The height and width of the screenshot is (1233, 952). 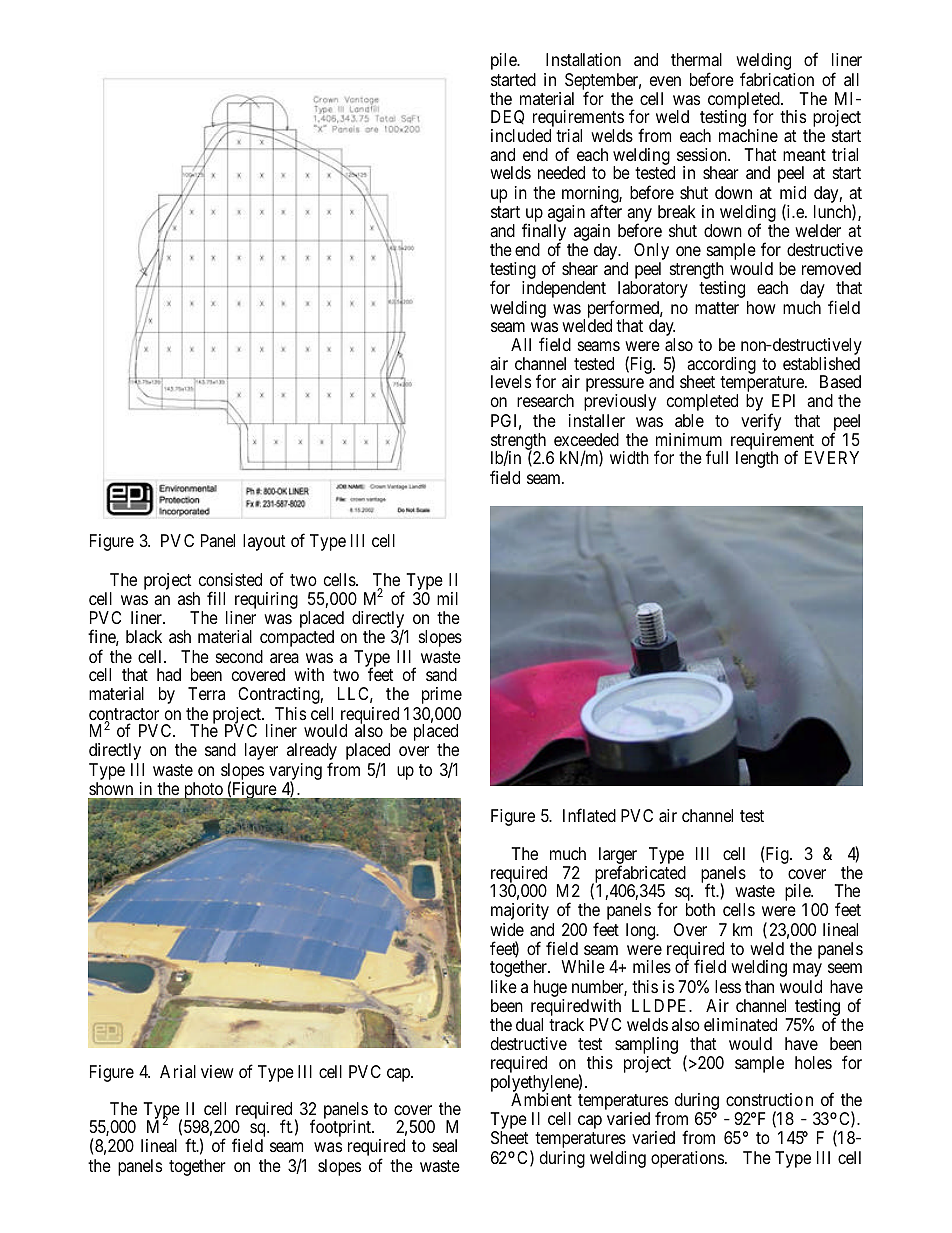 What do you see at coordinates (721, 366) in the screenshot?
I see `according` at bounding box center [721, 366].
